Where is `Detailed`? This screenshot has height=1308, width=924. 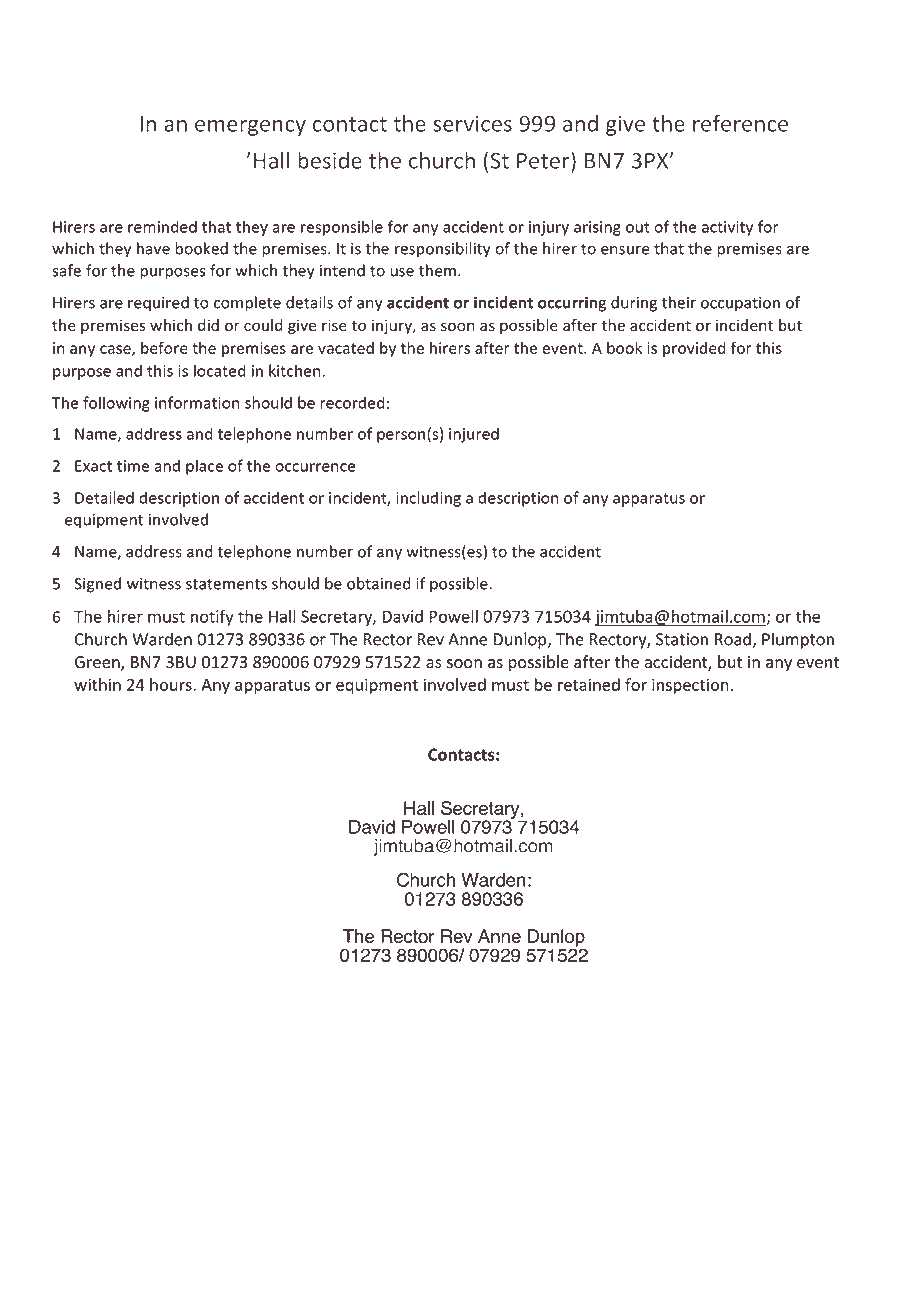 Detailed is located at coordinates (104, 497).
